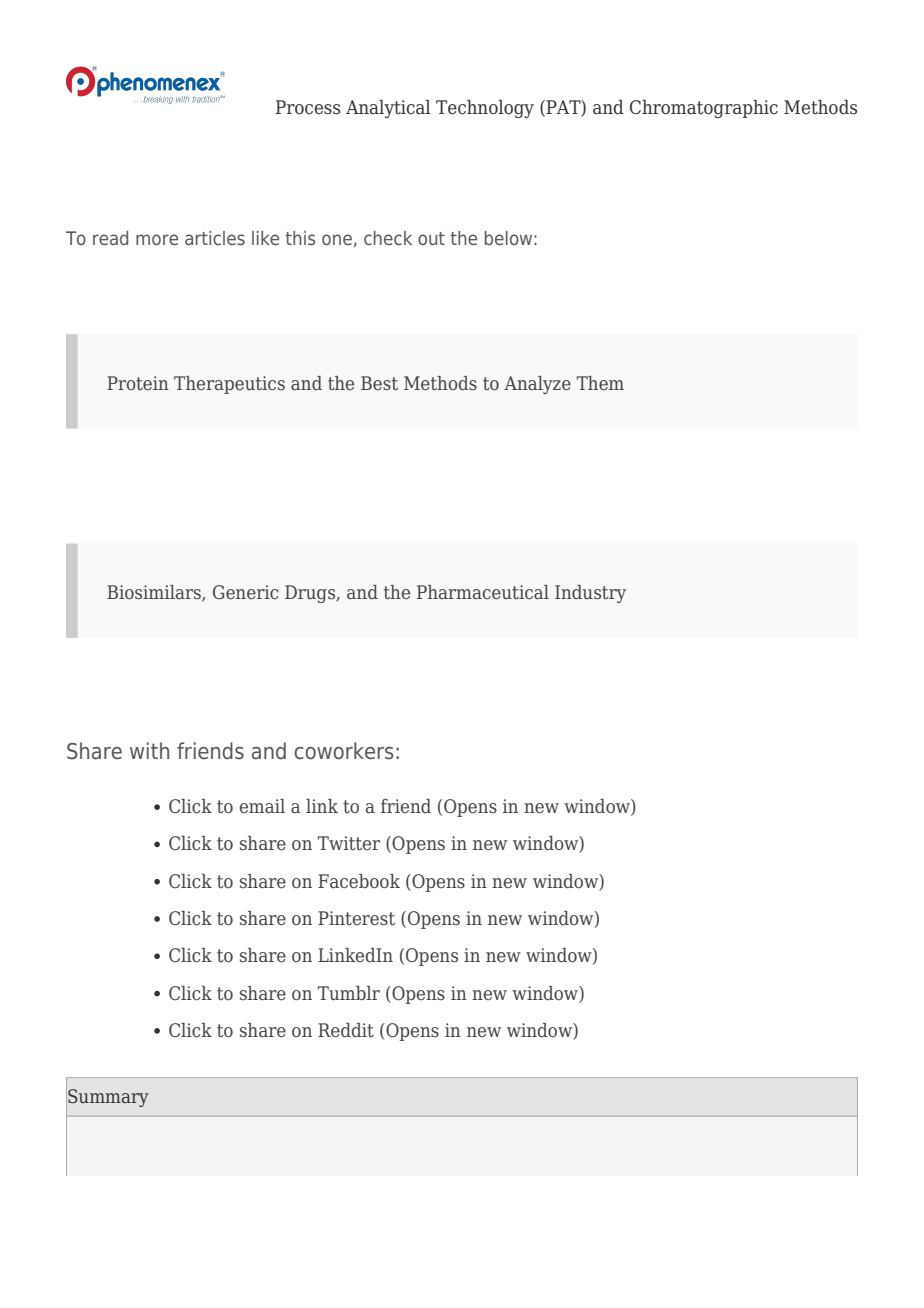  I want to click on Tumblr, so click(348, 993).
